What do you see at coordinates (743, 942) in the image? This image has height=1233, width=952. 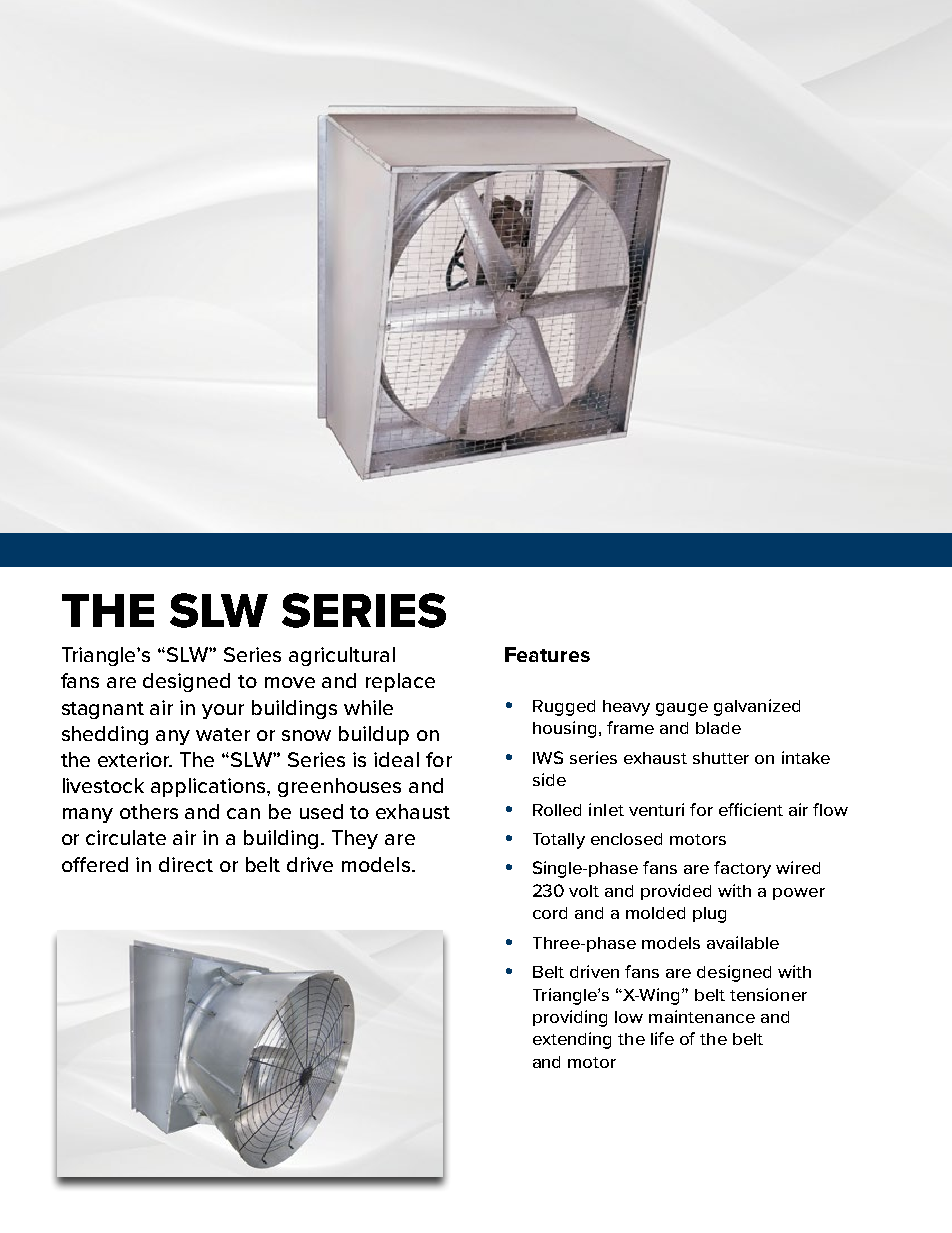 I see `available` at bounding box center [743, 942].
